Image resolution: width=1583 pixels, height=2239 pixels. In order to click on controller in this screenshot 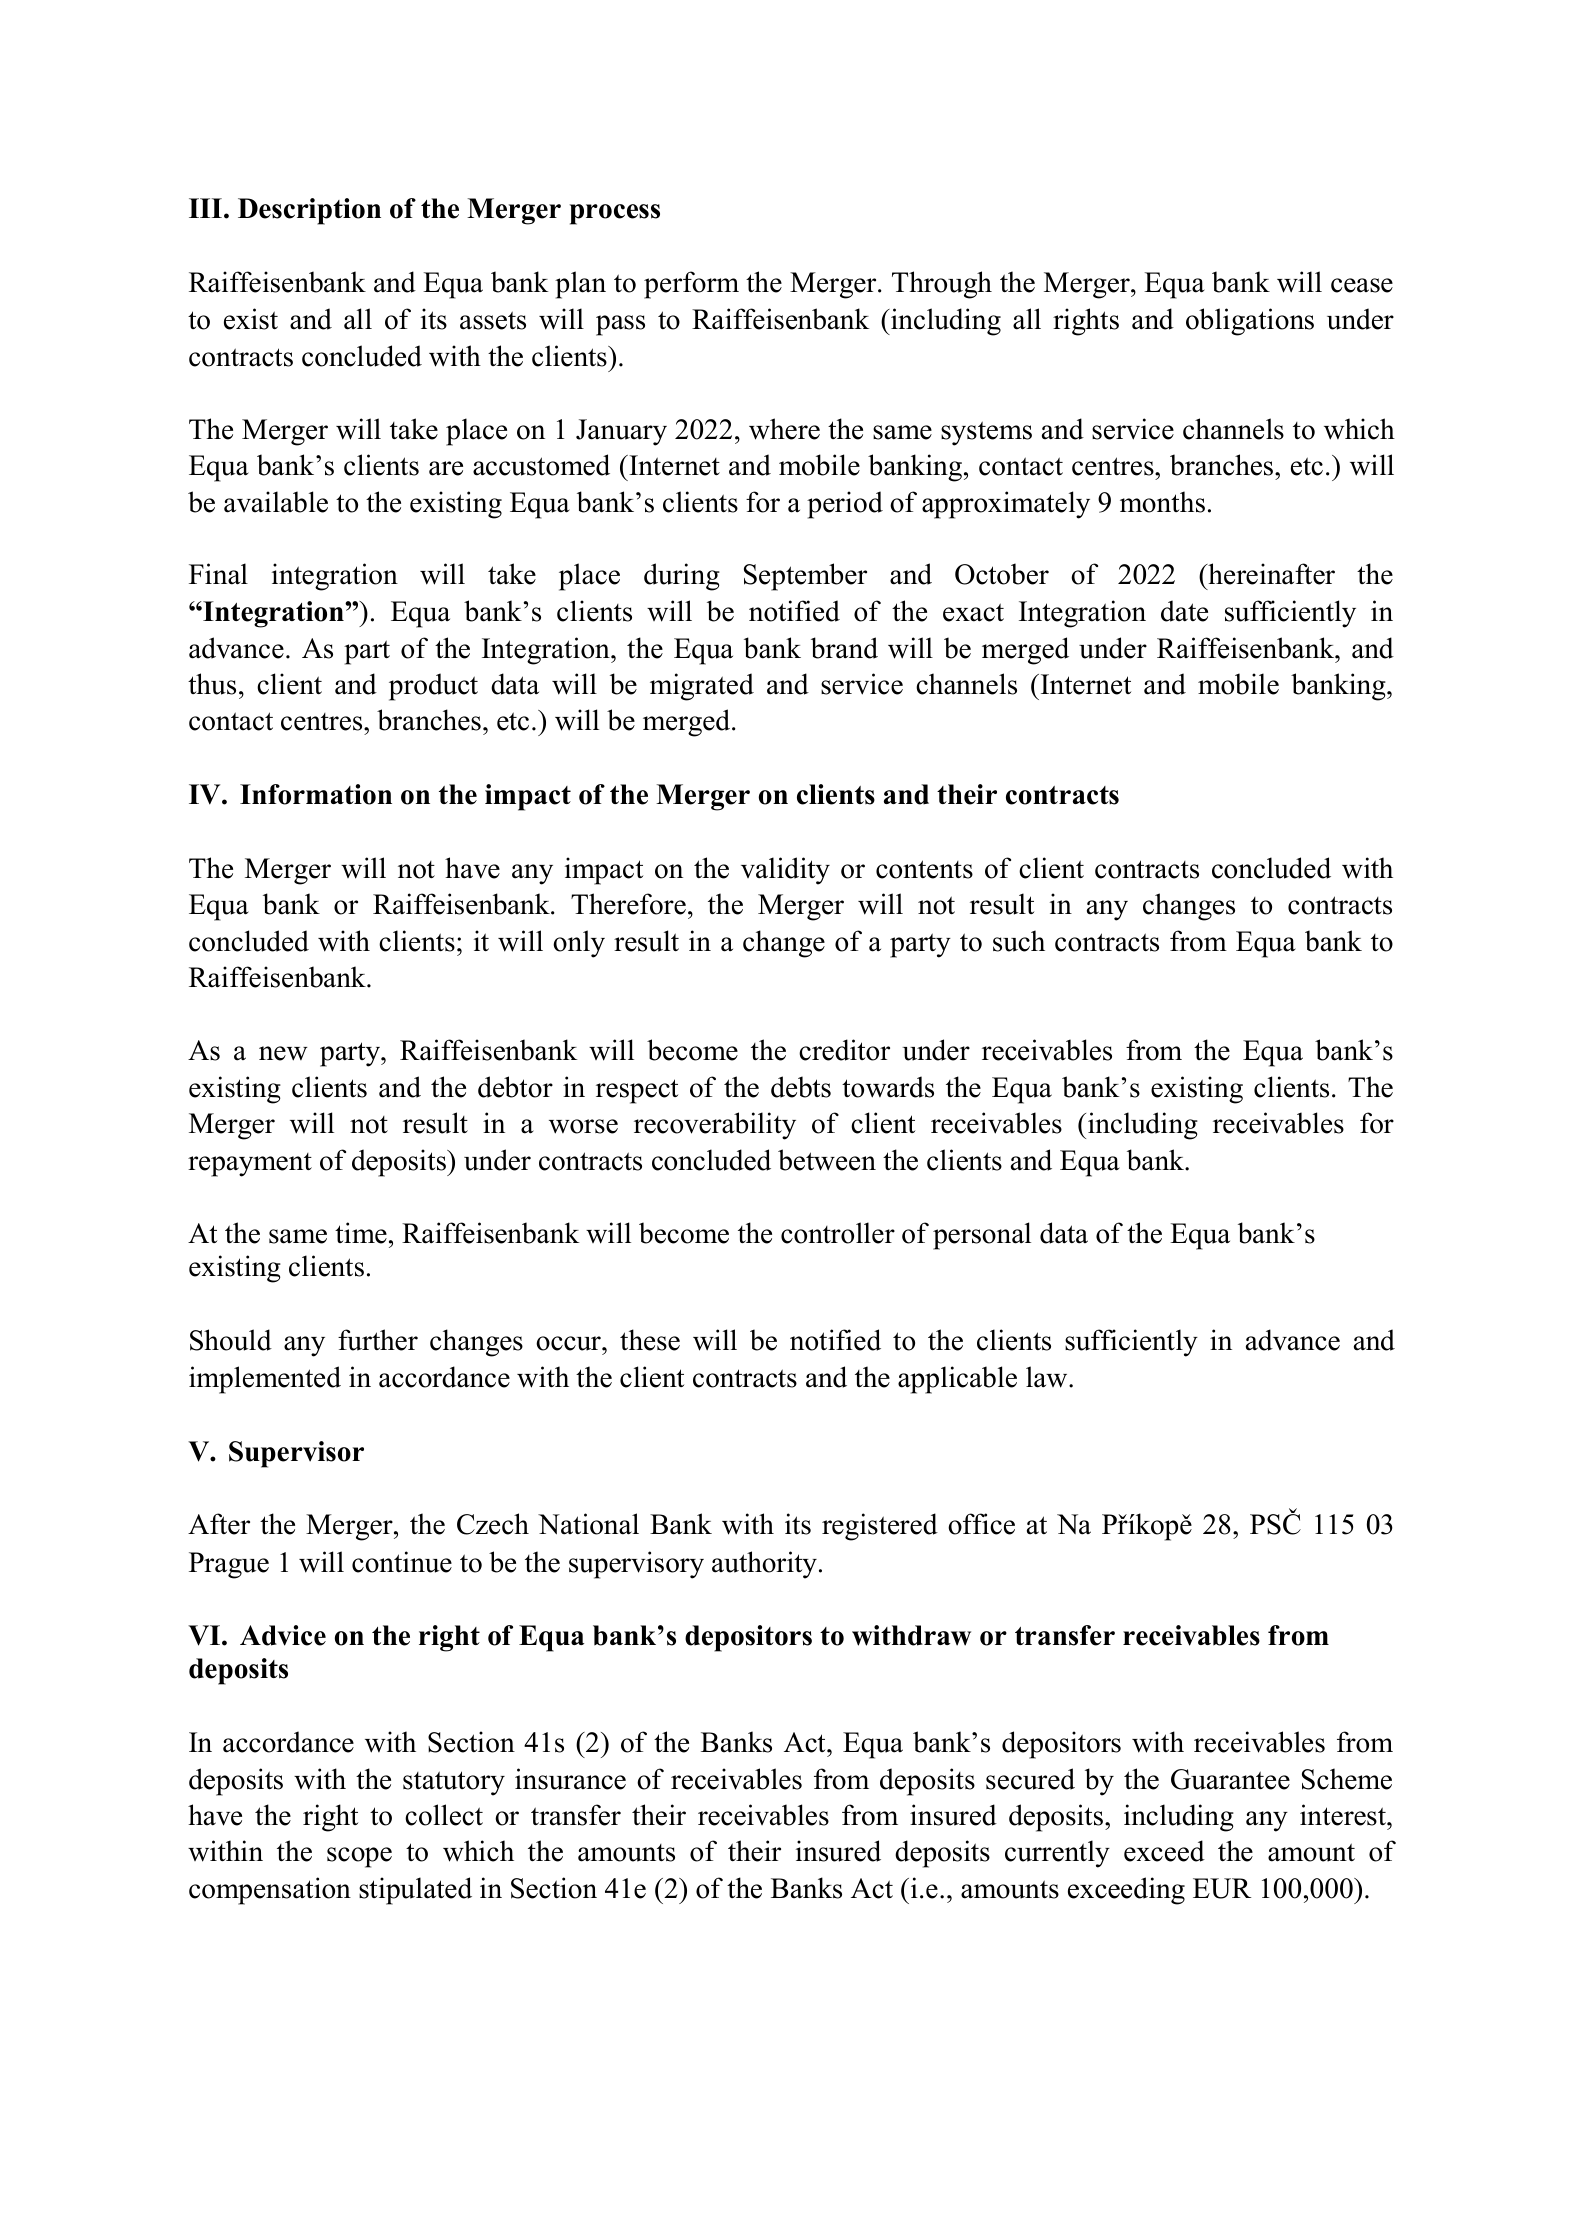, I will do `click(838, 1233)`.
